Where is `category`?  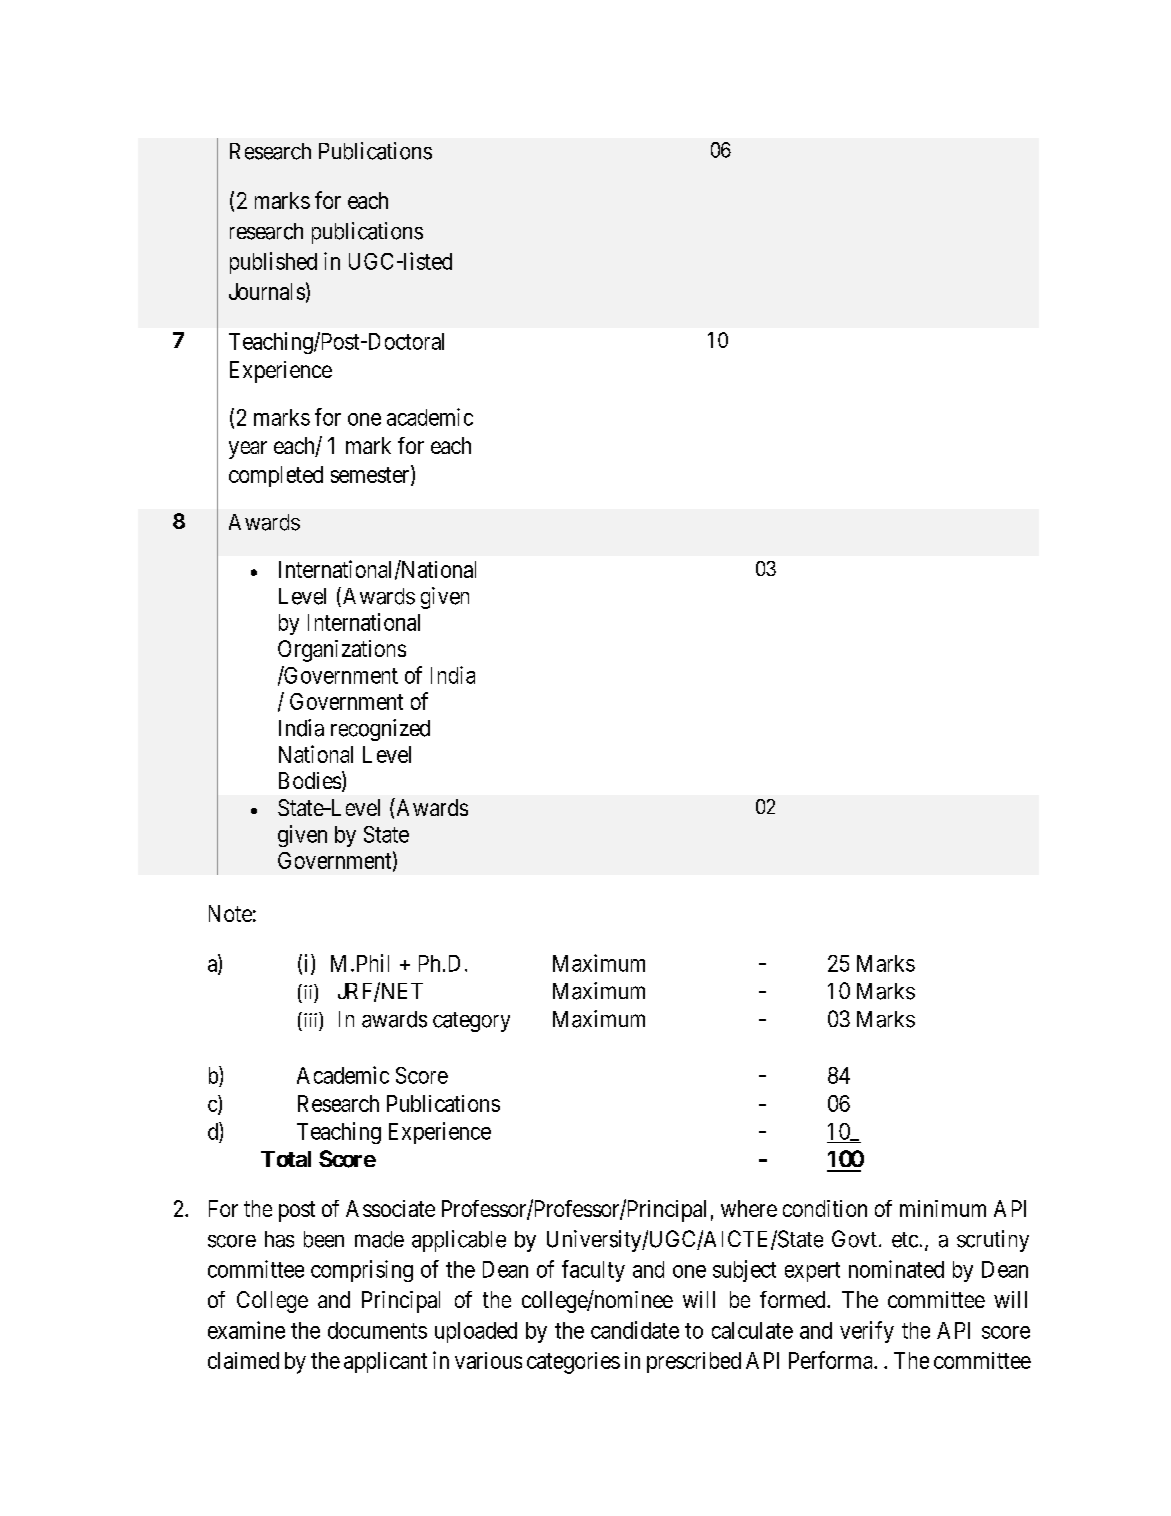
category is located at coordinates (471, 1022).
